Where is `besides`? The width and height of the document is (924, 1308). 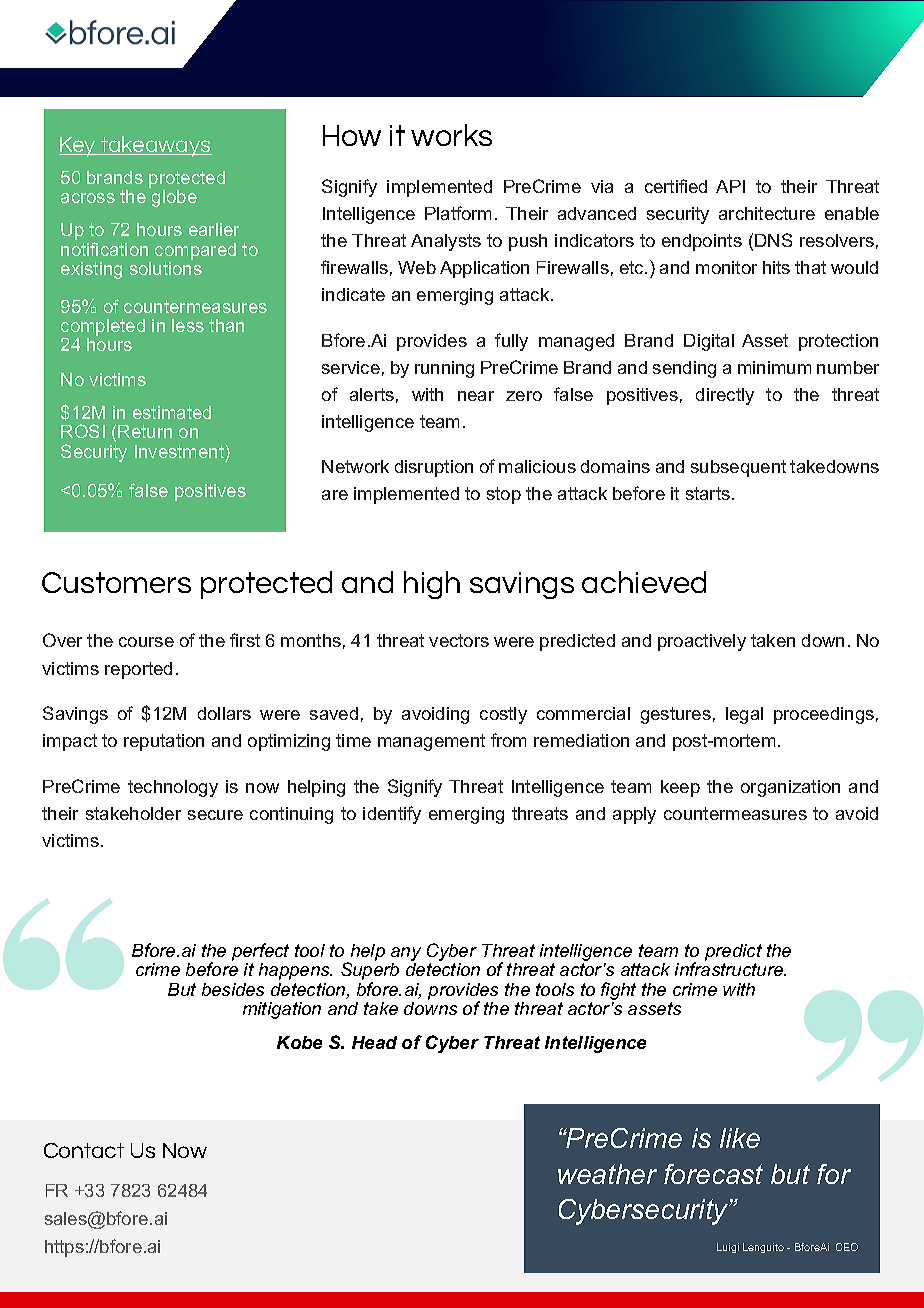 besides is located at coordinates (233, 989).
